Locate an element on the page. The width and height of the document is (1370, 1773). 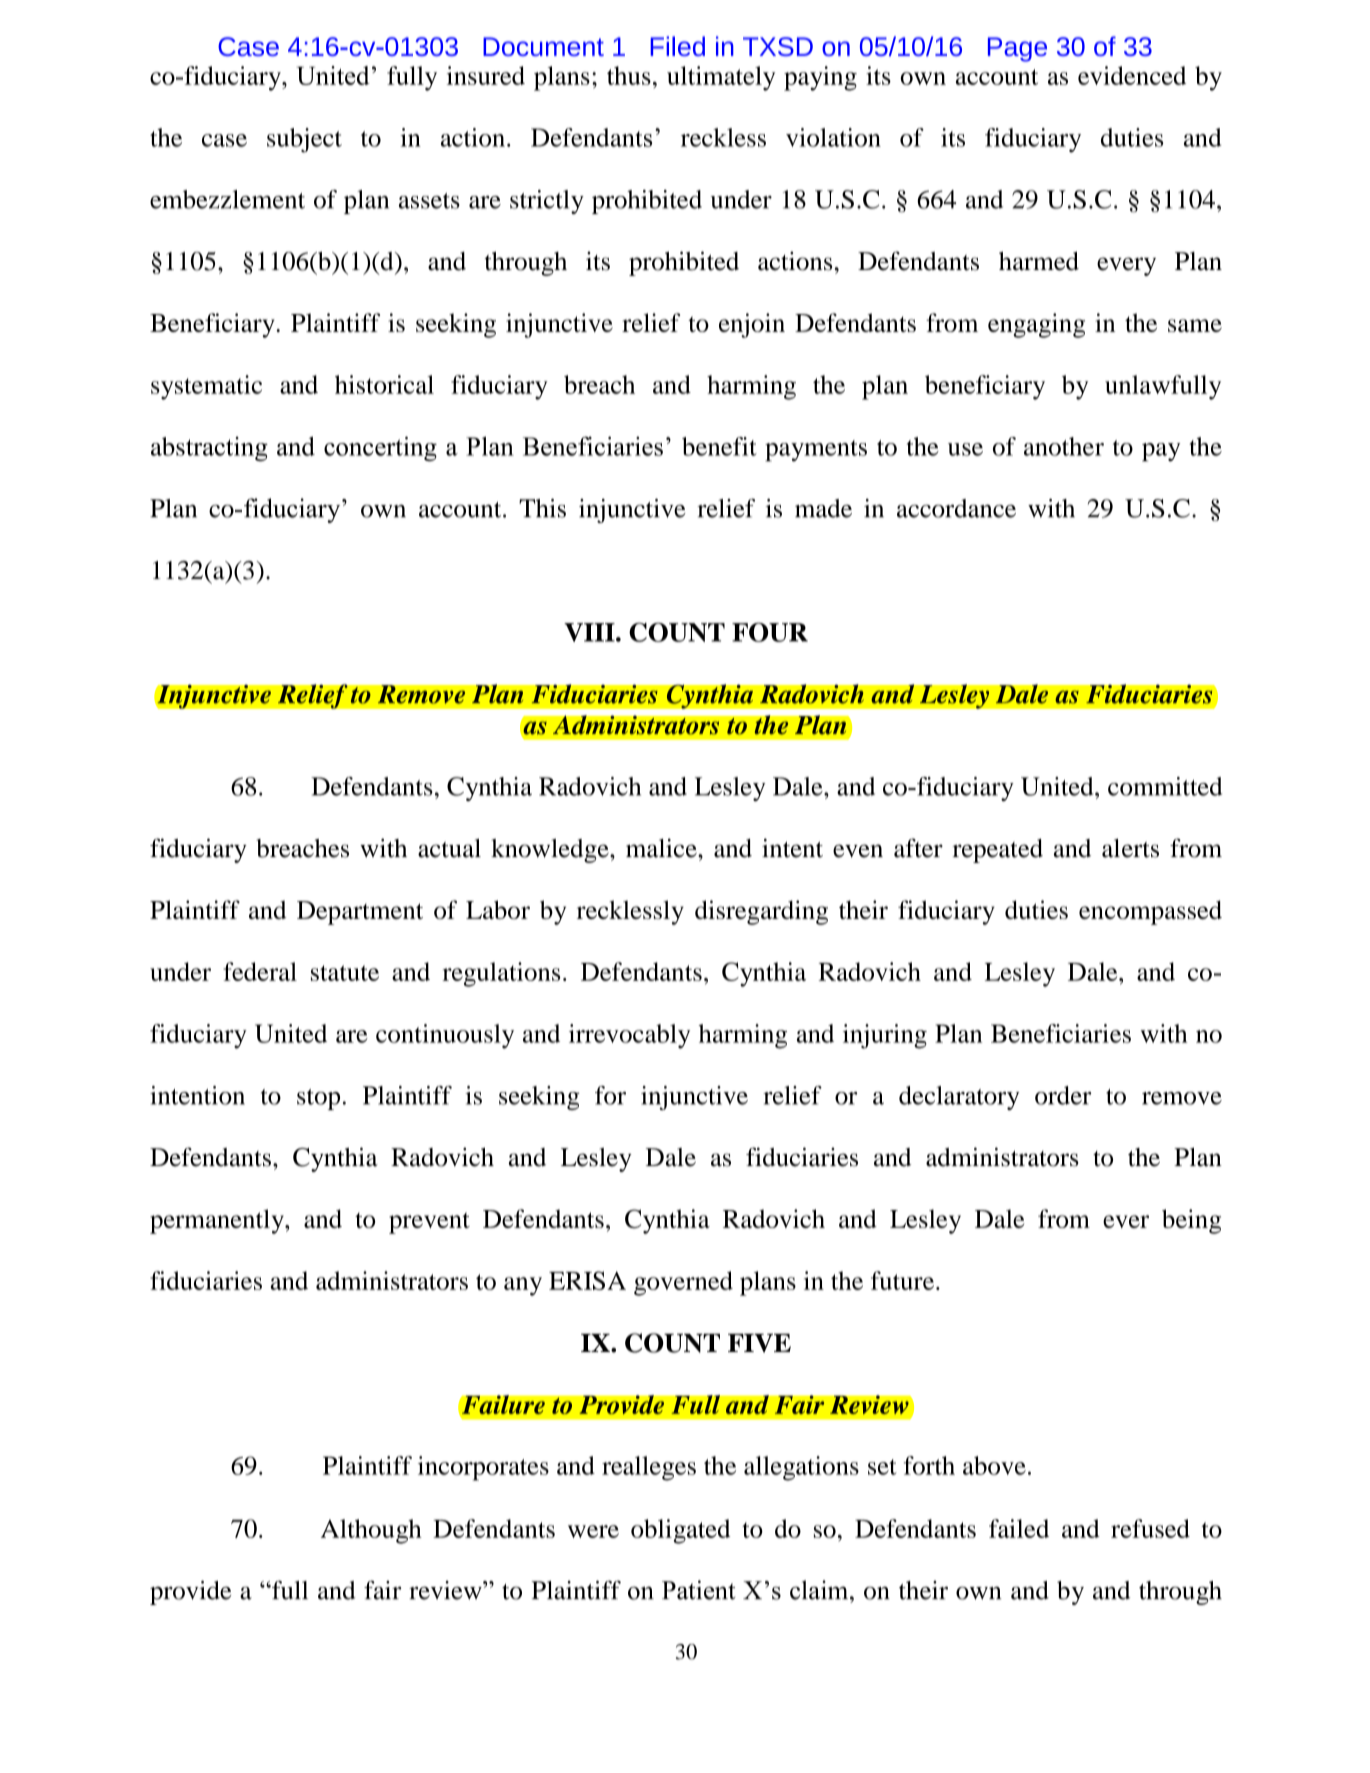
failed is located at coordinates (1019, 1528).
